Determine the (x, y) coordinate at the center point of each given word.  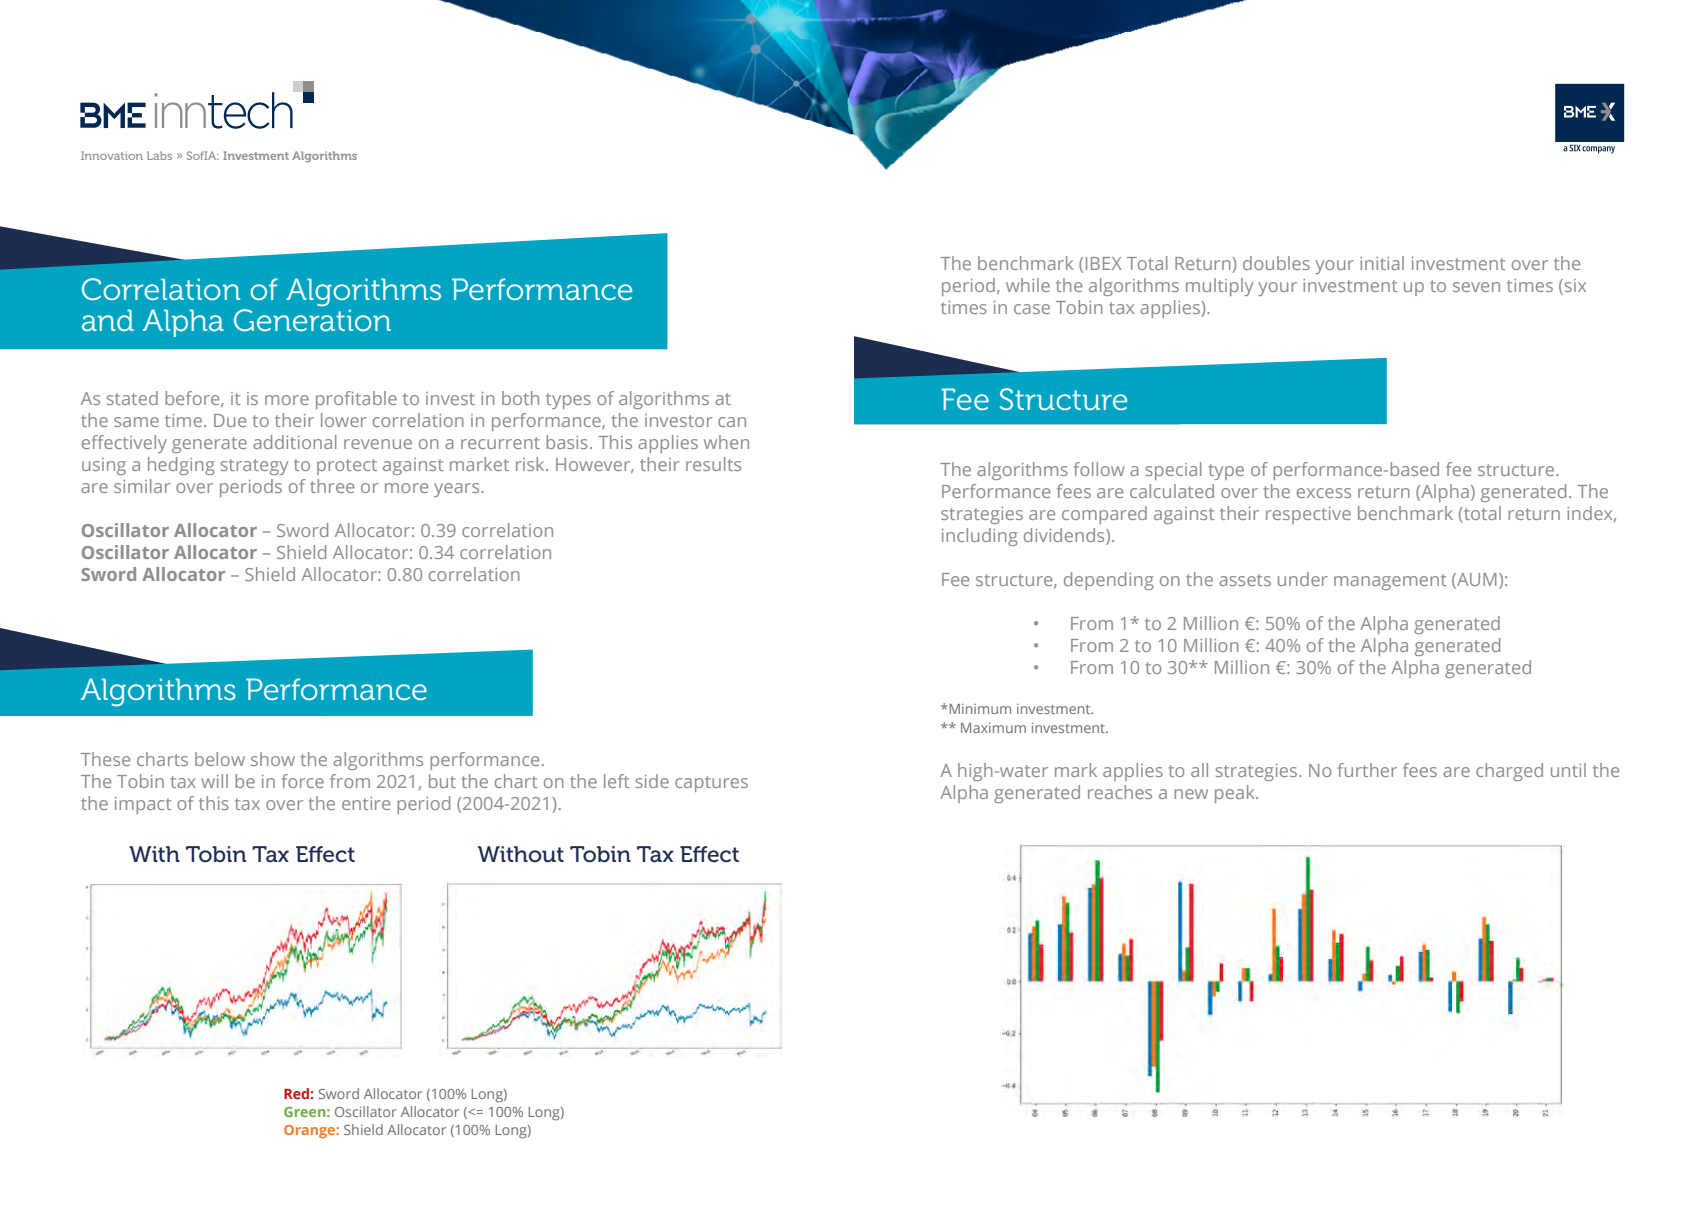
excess (1324, 493)
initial (1382, 263)
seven (1476, 287)
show (273, 759)
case (1032, 309)
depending (1109, 581)
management (1390, 582)
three (332, 486)
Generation (312, 320)
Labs (159, 155)
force (303, 781)
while (1028, 285)
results (713, 464)
